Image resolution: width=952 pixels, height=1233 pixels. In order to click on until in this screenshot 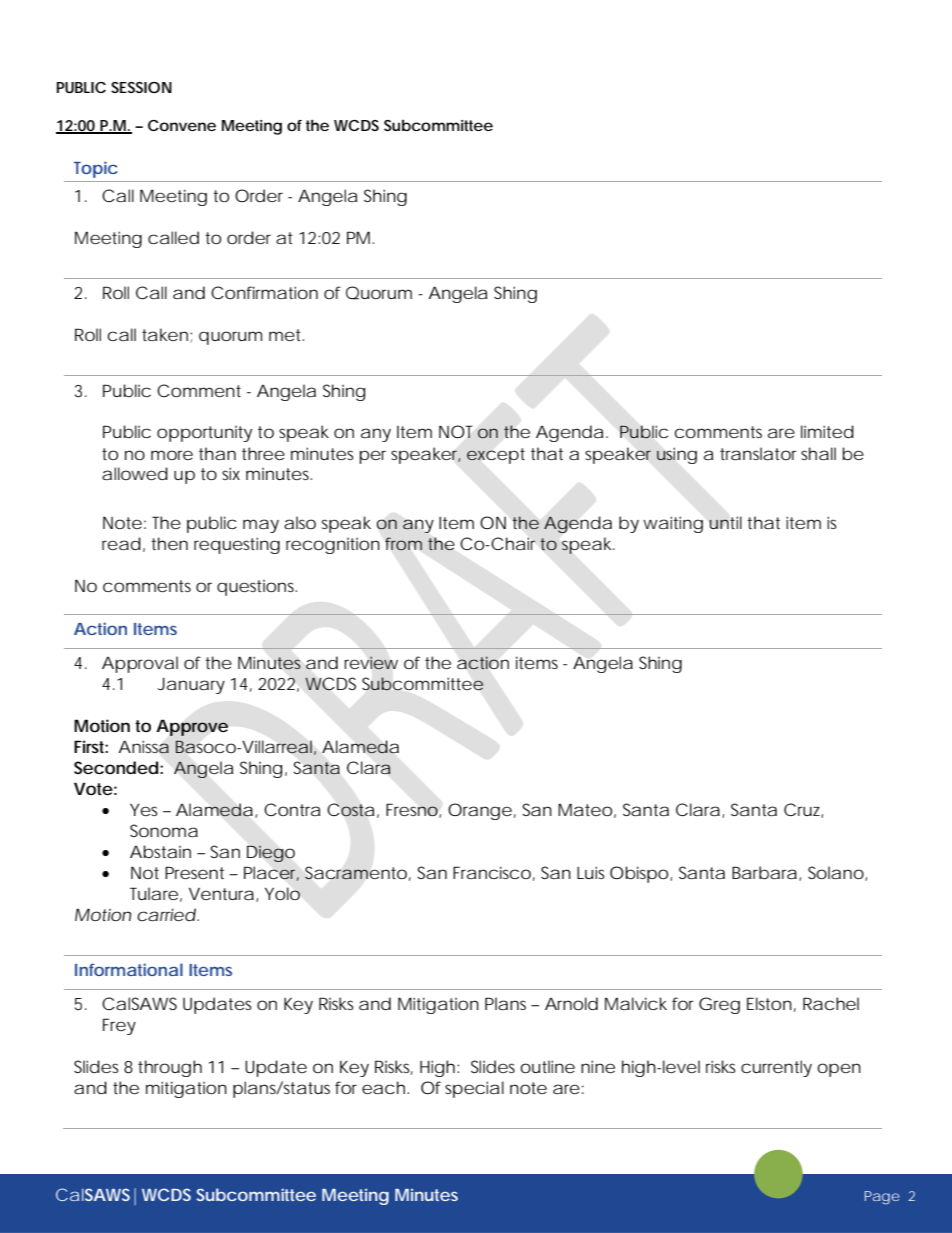, I will do `click(725, 522)`.
